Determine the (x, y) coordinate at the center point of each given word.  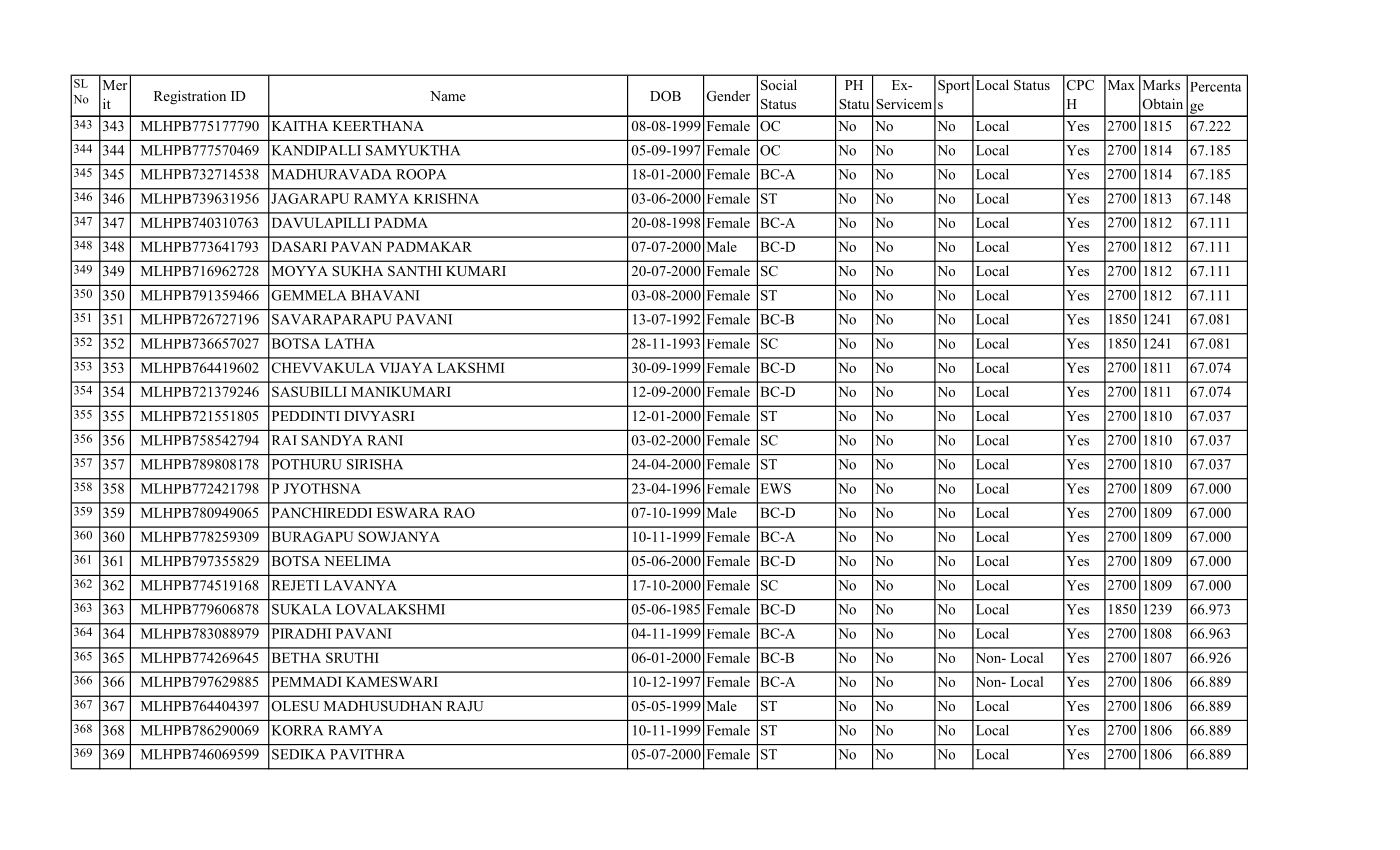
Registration (190, 97)
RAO (459, 512)
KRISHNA (446, 198)
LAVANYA (360, 585)
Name (448, 96)
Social (779, 85)
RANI (385, 440)
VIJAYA (406, 368)
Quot (953, 123)
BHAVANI (385, 295)
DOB (665, 96)
